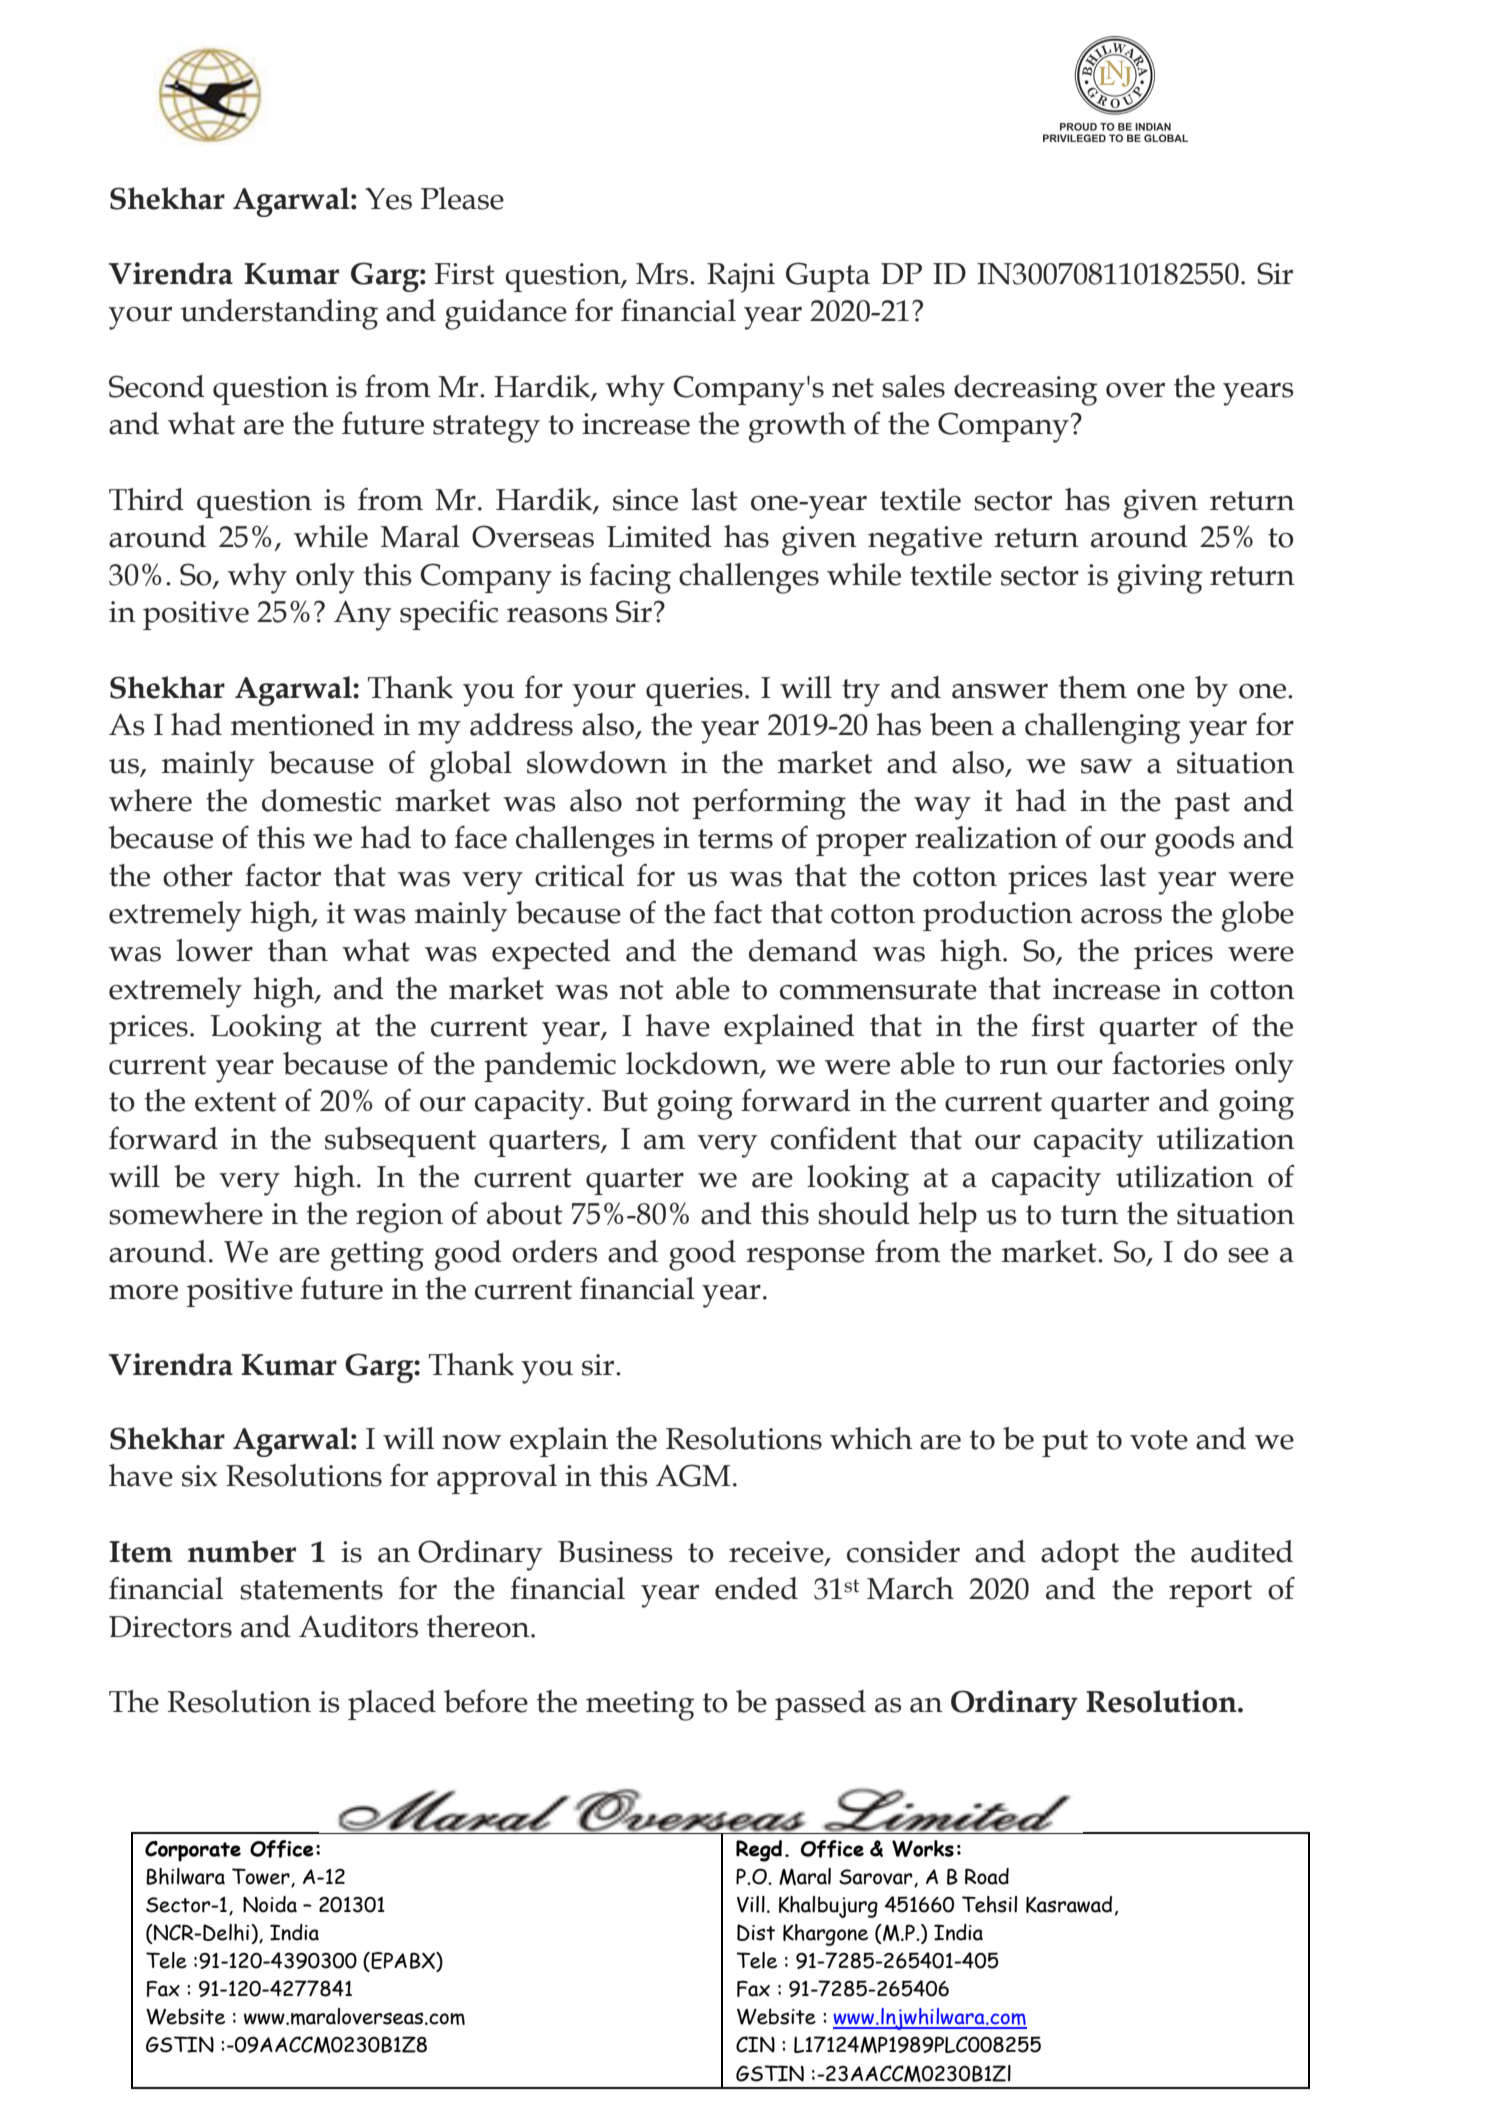 This screenshot has width=1502, height=2123. What do you see at coordinates (735, 839) in the screenshot?
I see `terms` at bounding box center [735, 839].
